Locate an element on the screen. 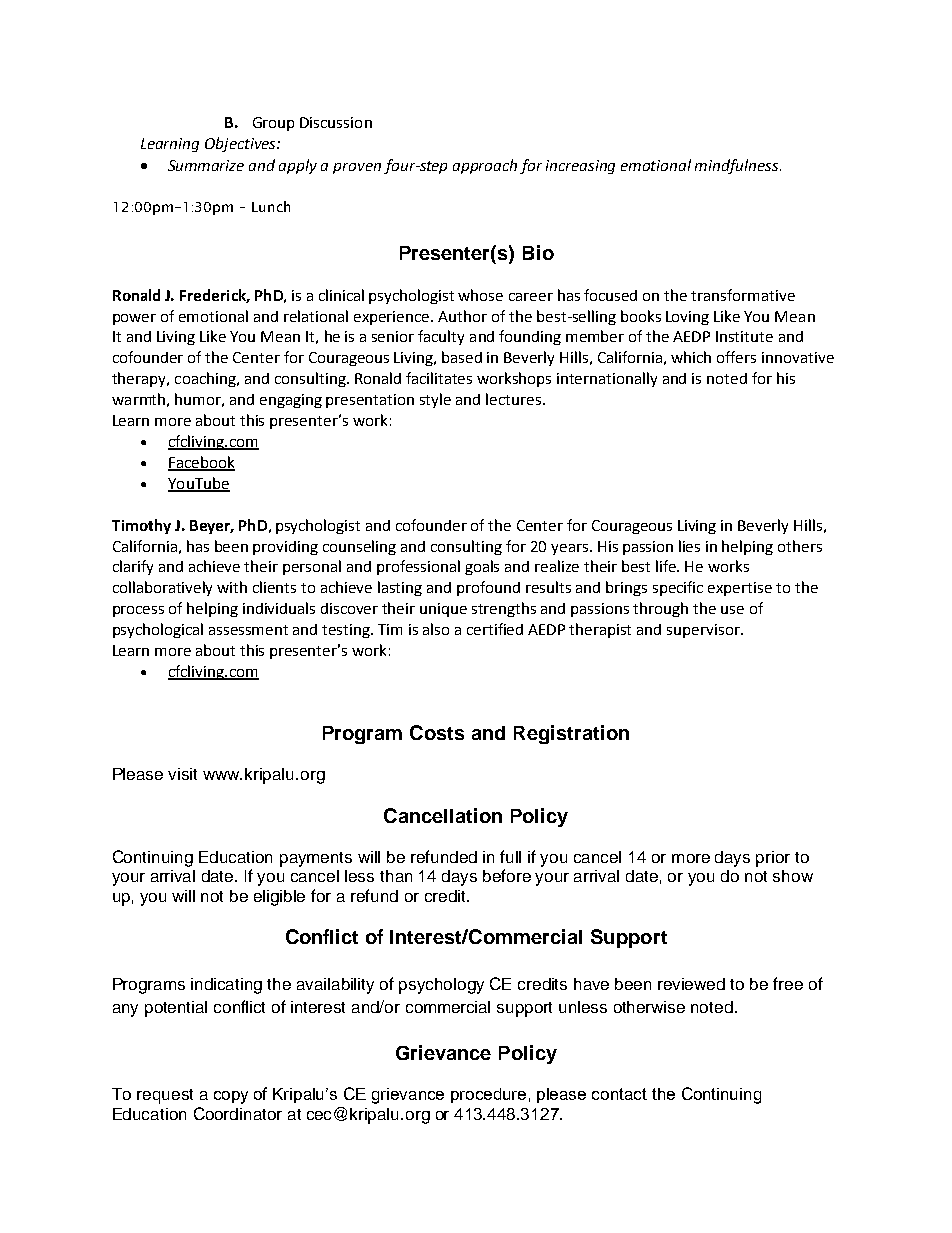  unique is located at coordinates (443, 610).
